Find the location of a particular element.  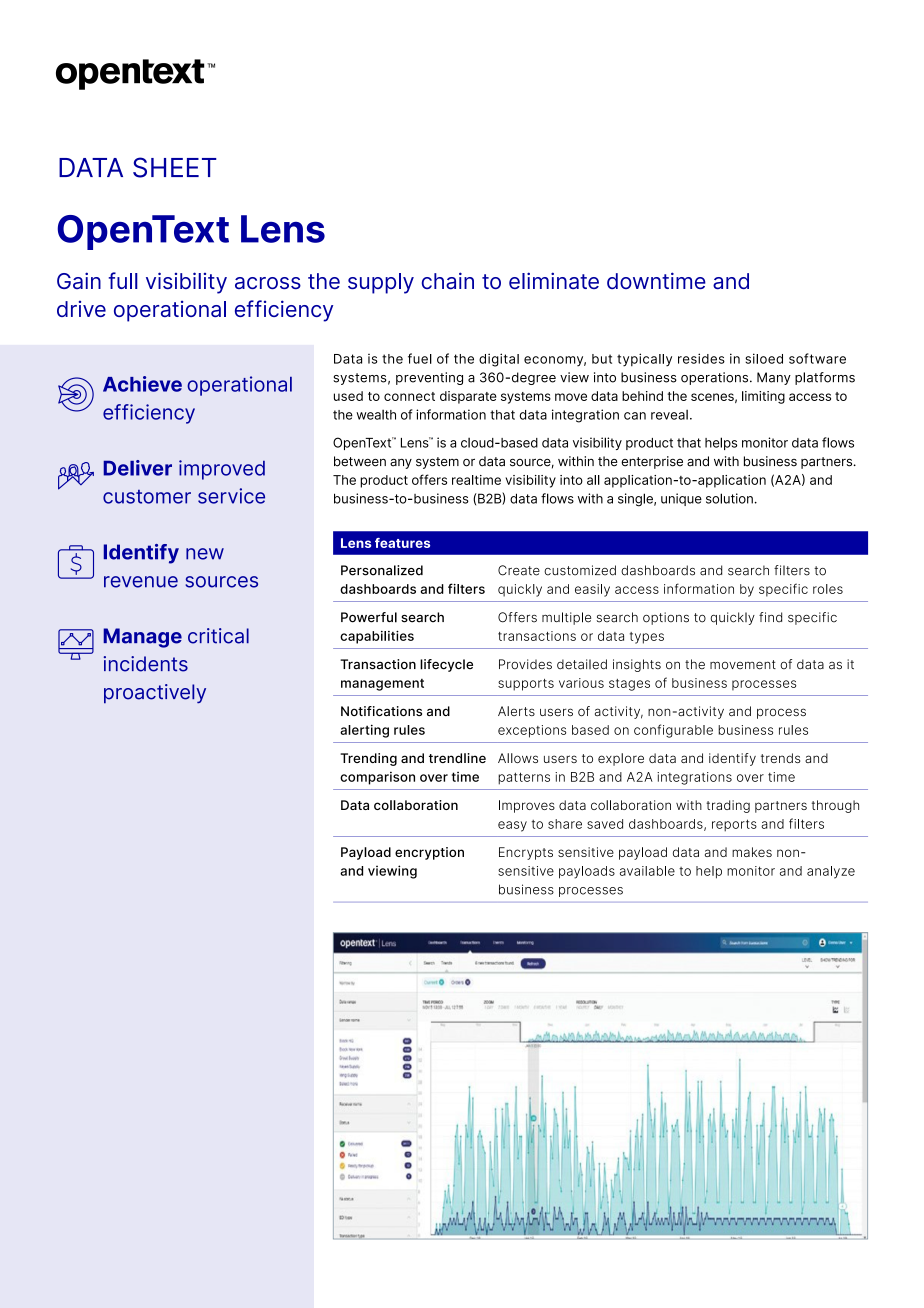

solution is located at coordinates (730, 498).
